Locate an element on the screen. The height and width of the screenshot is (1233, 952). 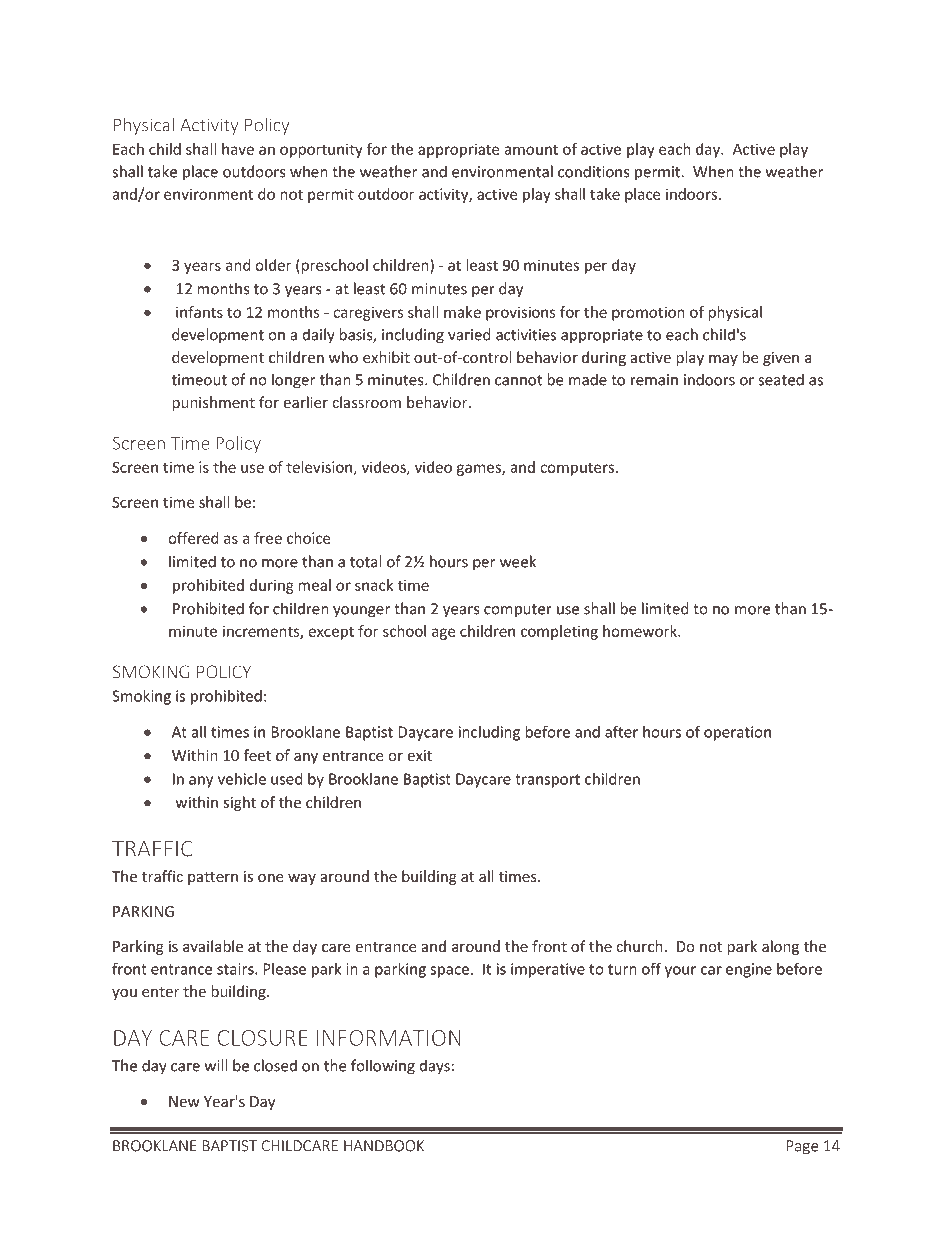
free is located at coordinates (268, 538).
